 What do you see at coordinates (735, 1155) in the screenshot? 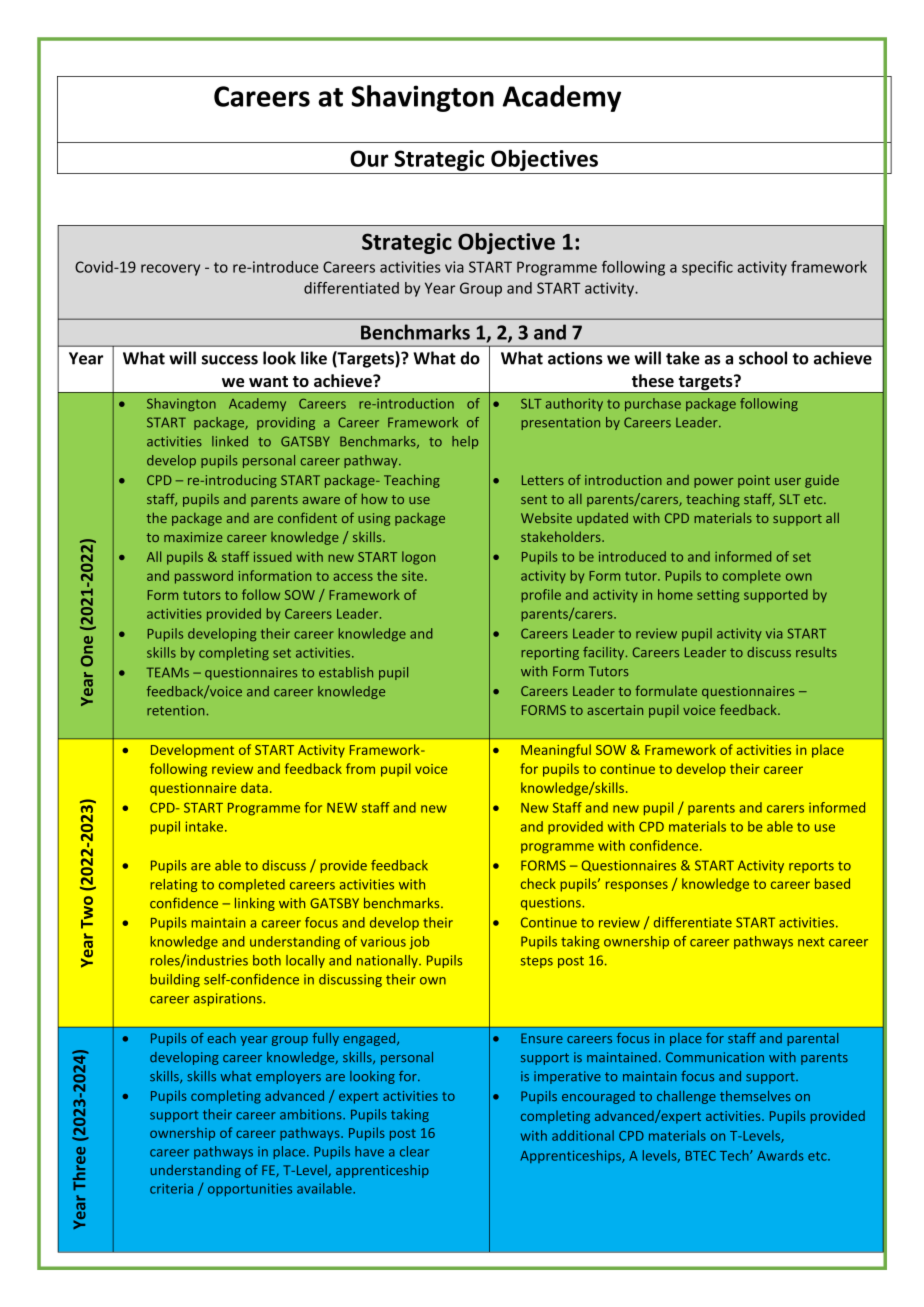
I see `Tech` at bounding box center [735, 1155].
